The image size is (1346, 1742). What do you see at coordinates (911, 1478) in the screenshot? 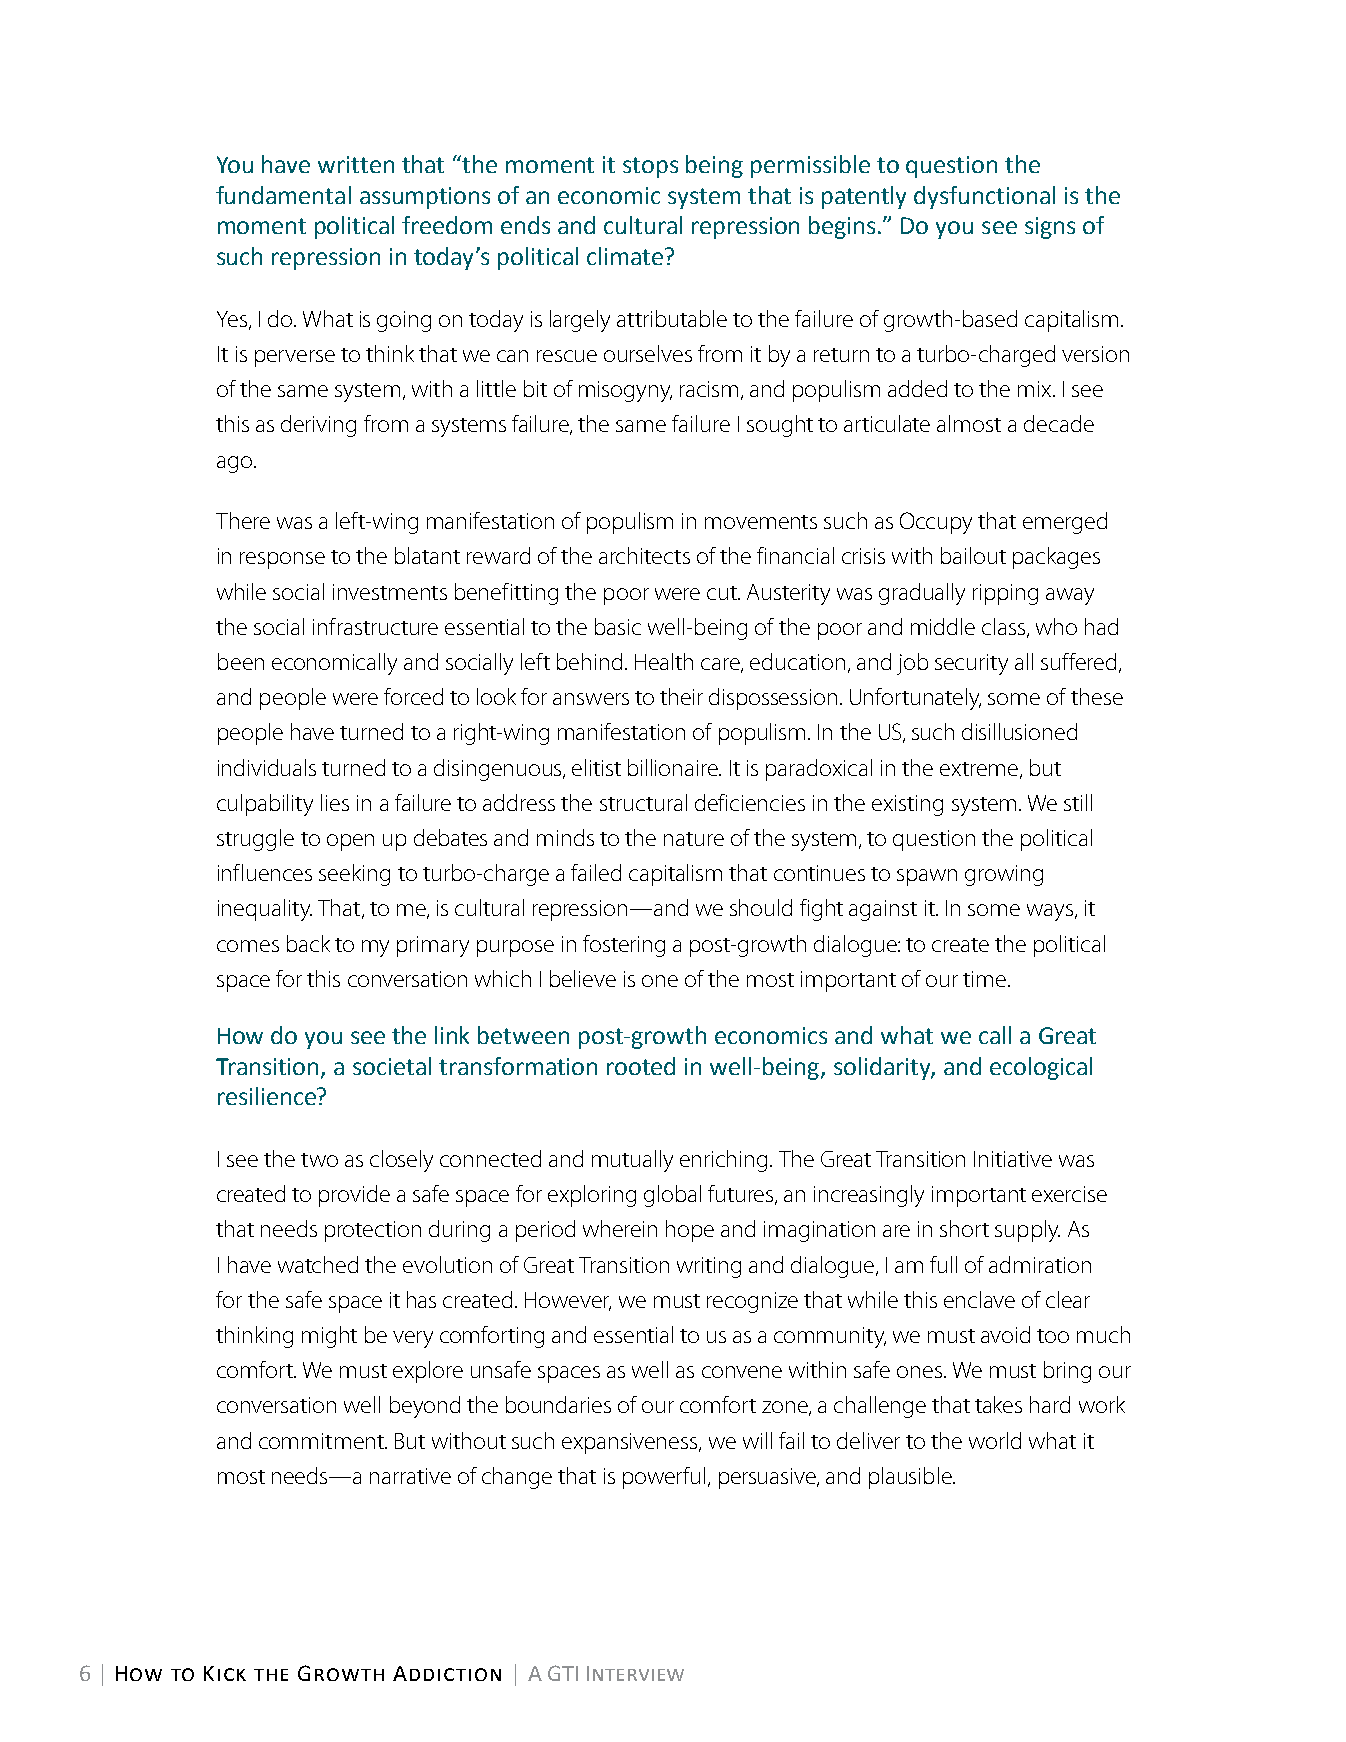
I see `plausible` at bounding box center [911, 1478].
